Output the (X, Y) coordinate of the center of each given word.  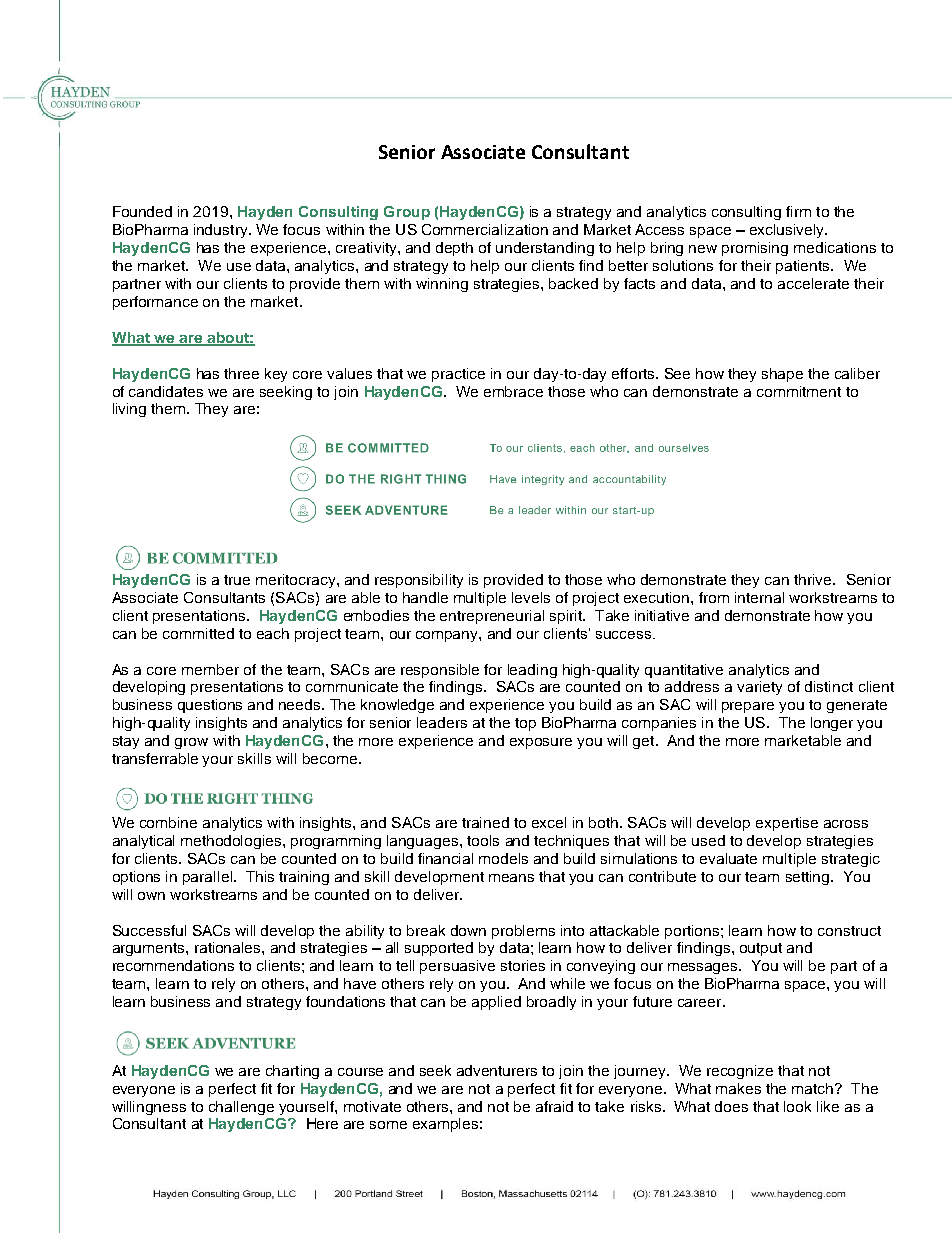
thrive (814, 579)
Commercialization (485, 229)
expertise (787, 824)
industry (222, 231)
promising (755, 249)
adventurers (497, 1070)
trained (485, 822)
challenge (241, 1108)
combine (168, 822)
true (237, 580)
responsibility (419, 581)
